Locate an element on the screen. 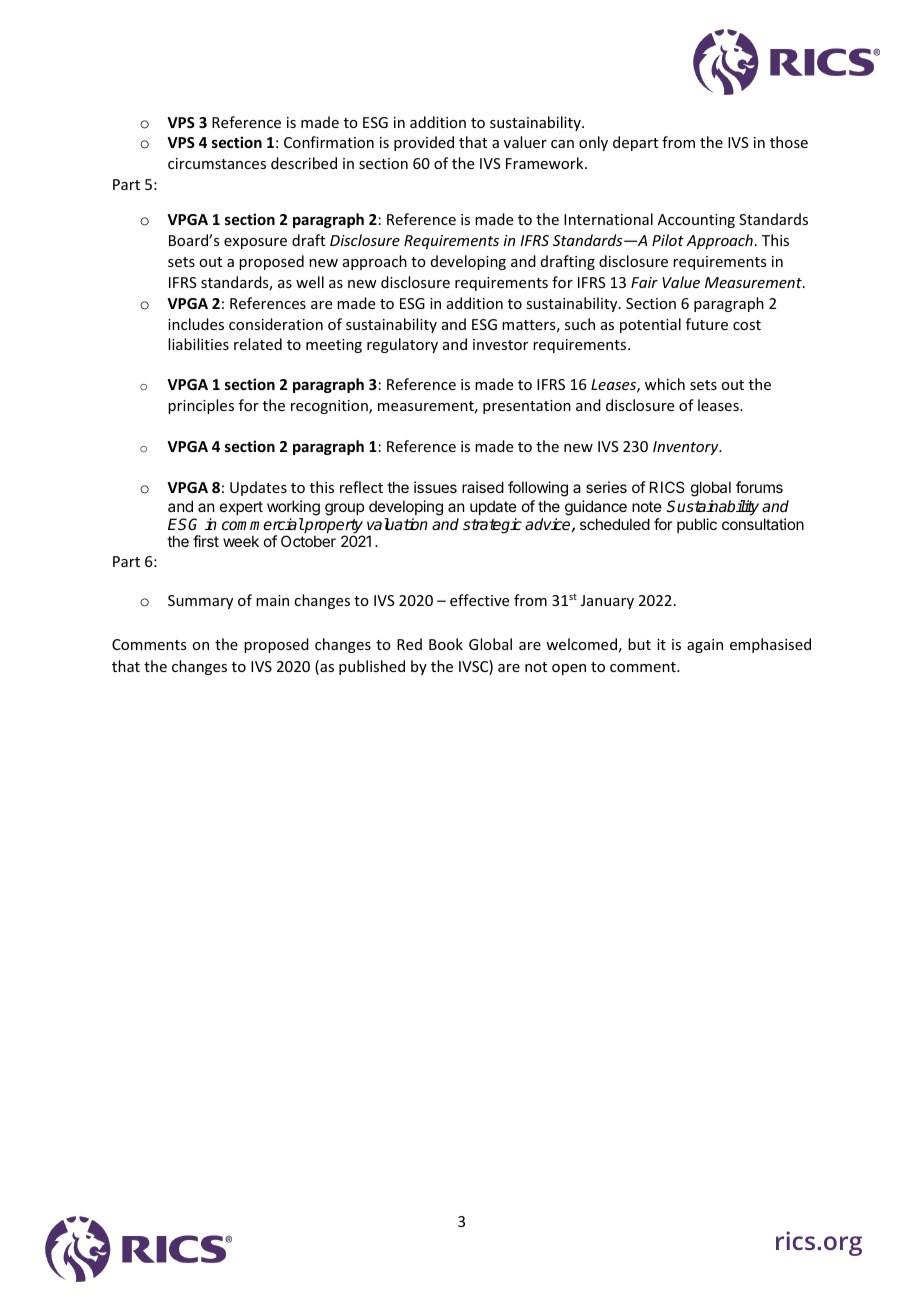 The height and width of the screenshot is (1308, 924). presentation is located at coordinates (527, 407).
